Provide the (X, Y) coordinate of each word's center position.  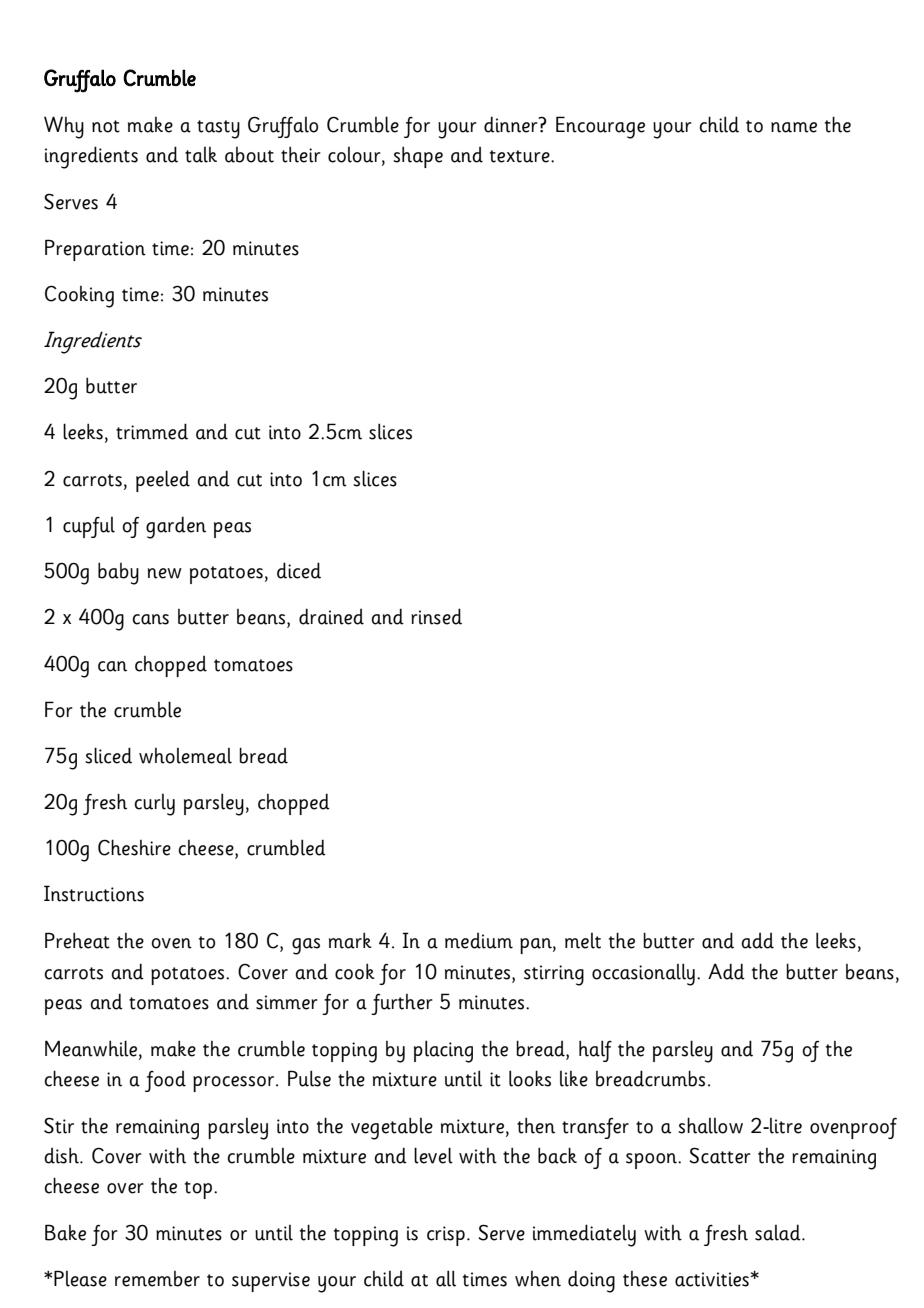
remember (157, 1279)
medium (479, 941)
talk (201, 155)
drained (331, 616)
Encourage (600, 127)
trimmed (152, 431)
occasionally (643, 974)
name (794, 127)
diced (299, 570)
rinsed (436, 616)
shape (418, 157)
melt (583, 941)
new (165, 573)
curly (154, 805)
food (165, 1081)
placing (443, 1051)
